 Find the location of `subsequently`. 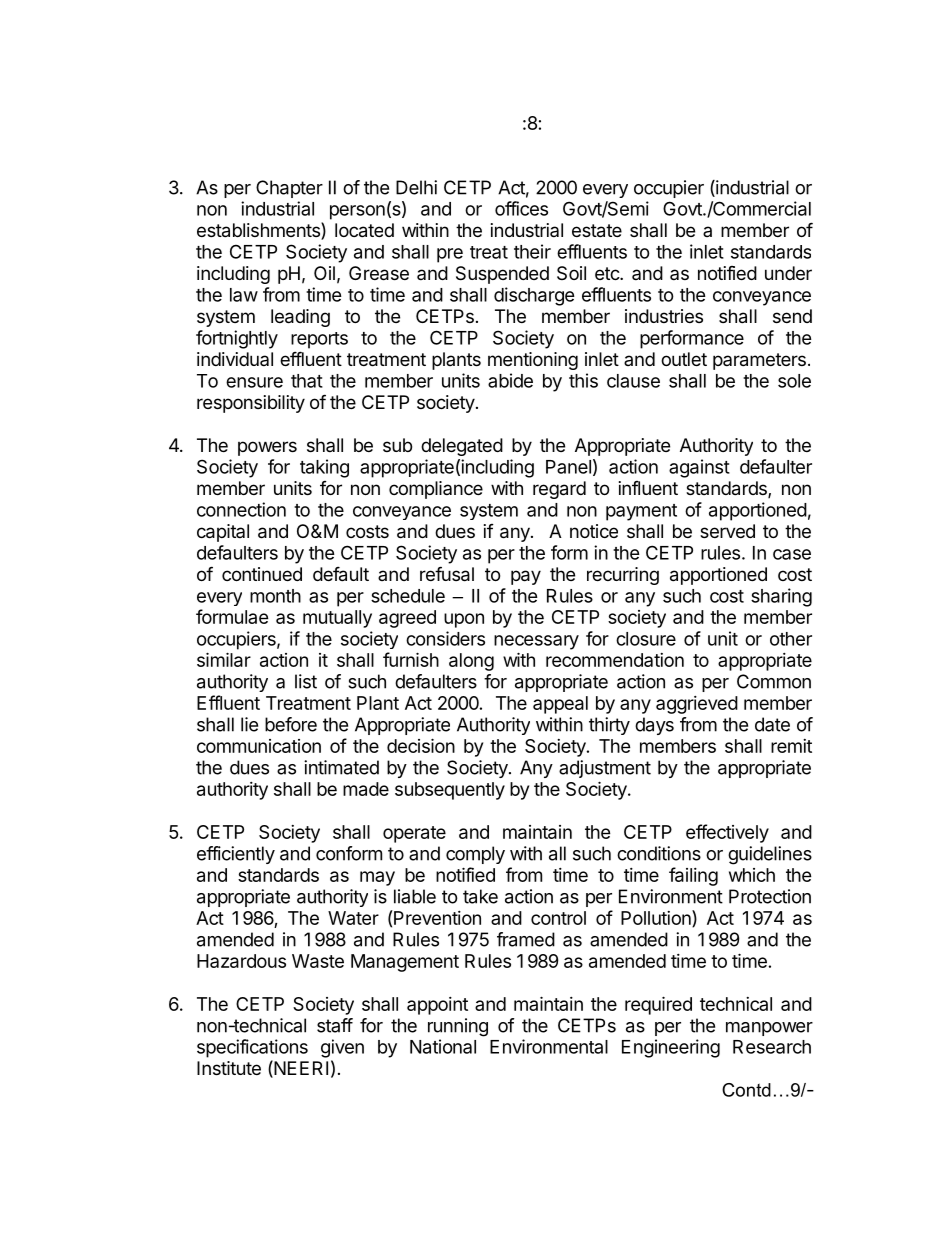

subsequently is located at coordinates (450, 791).
